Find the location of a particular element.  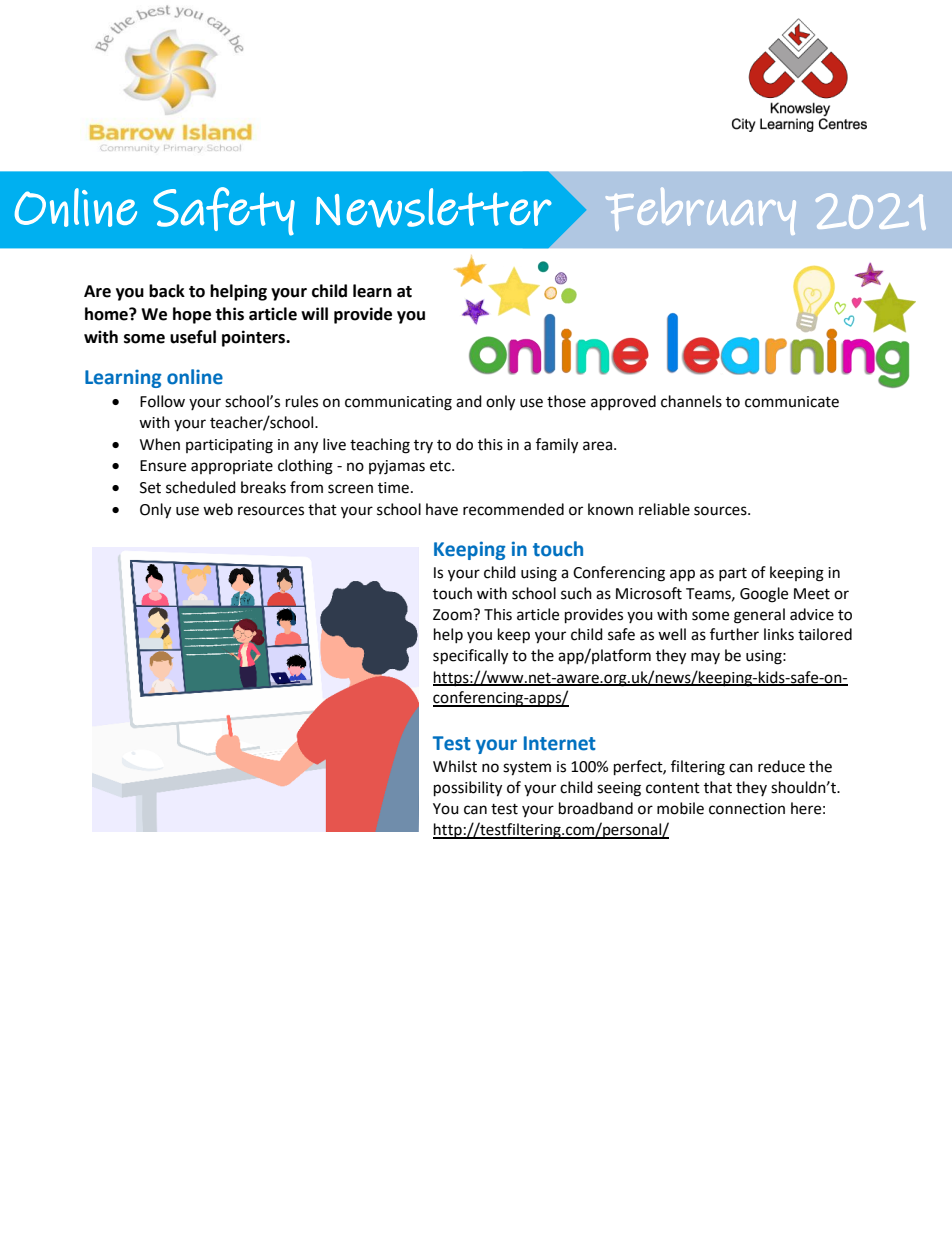

February is located at coordinates (701, 211).
